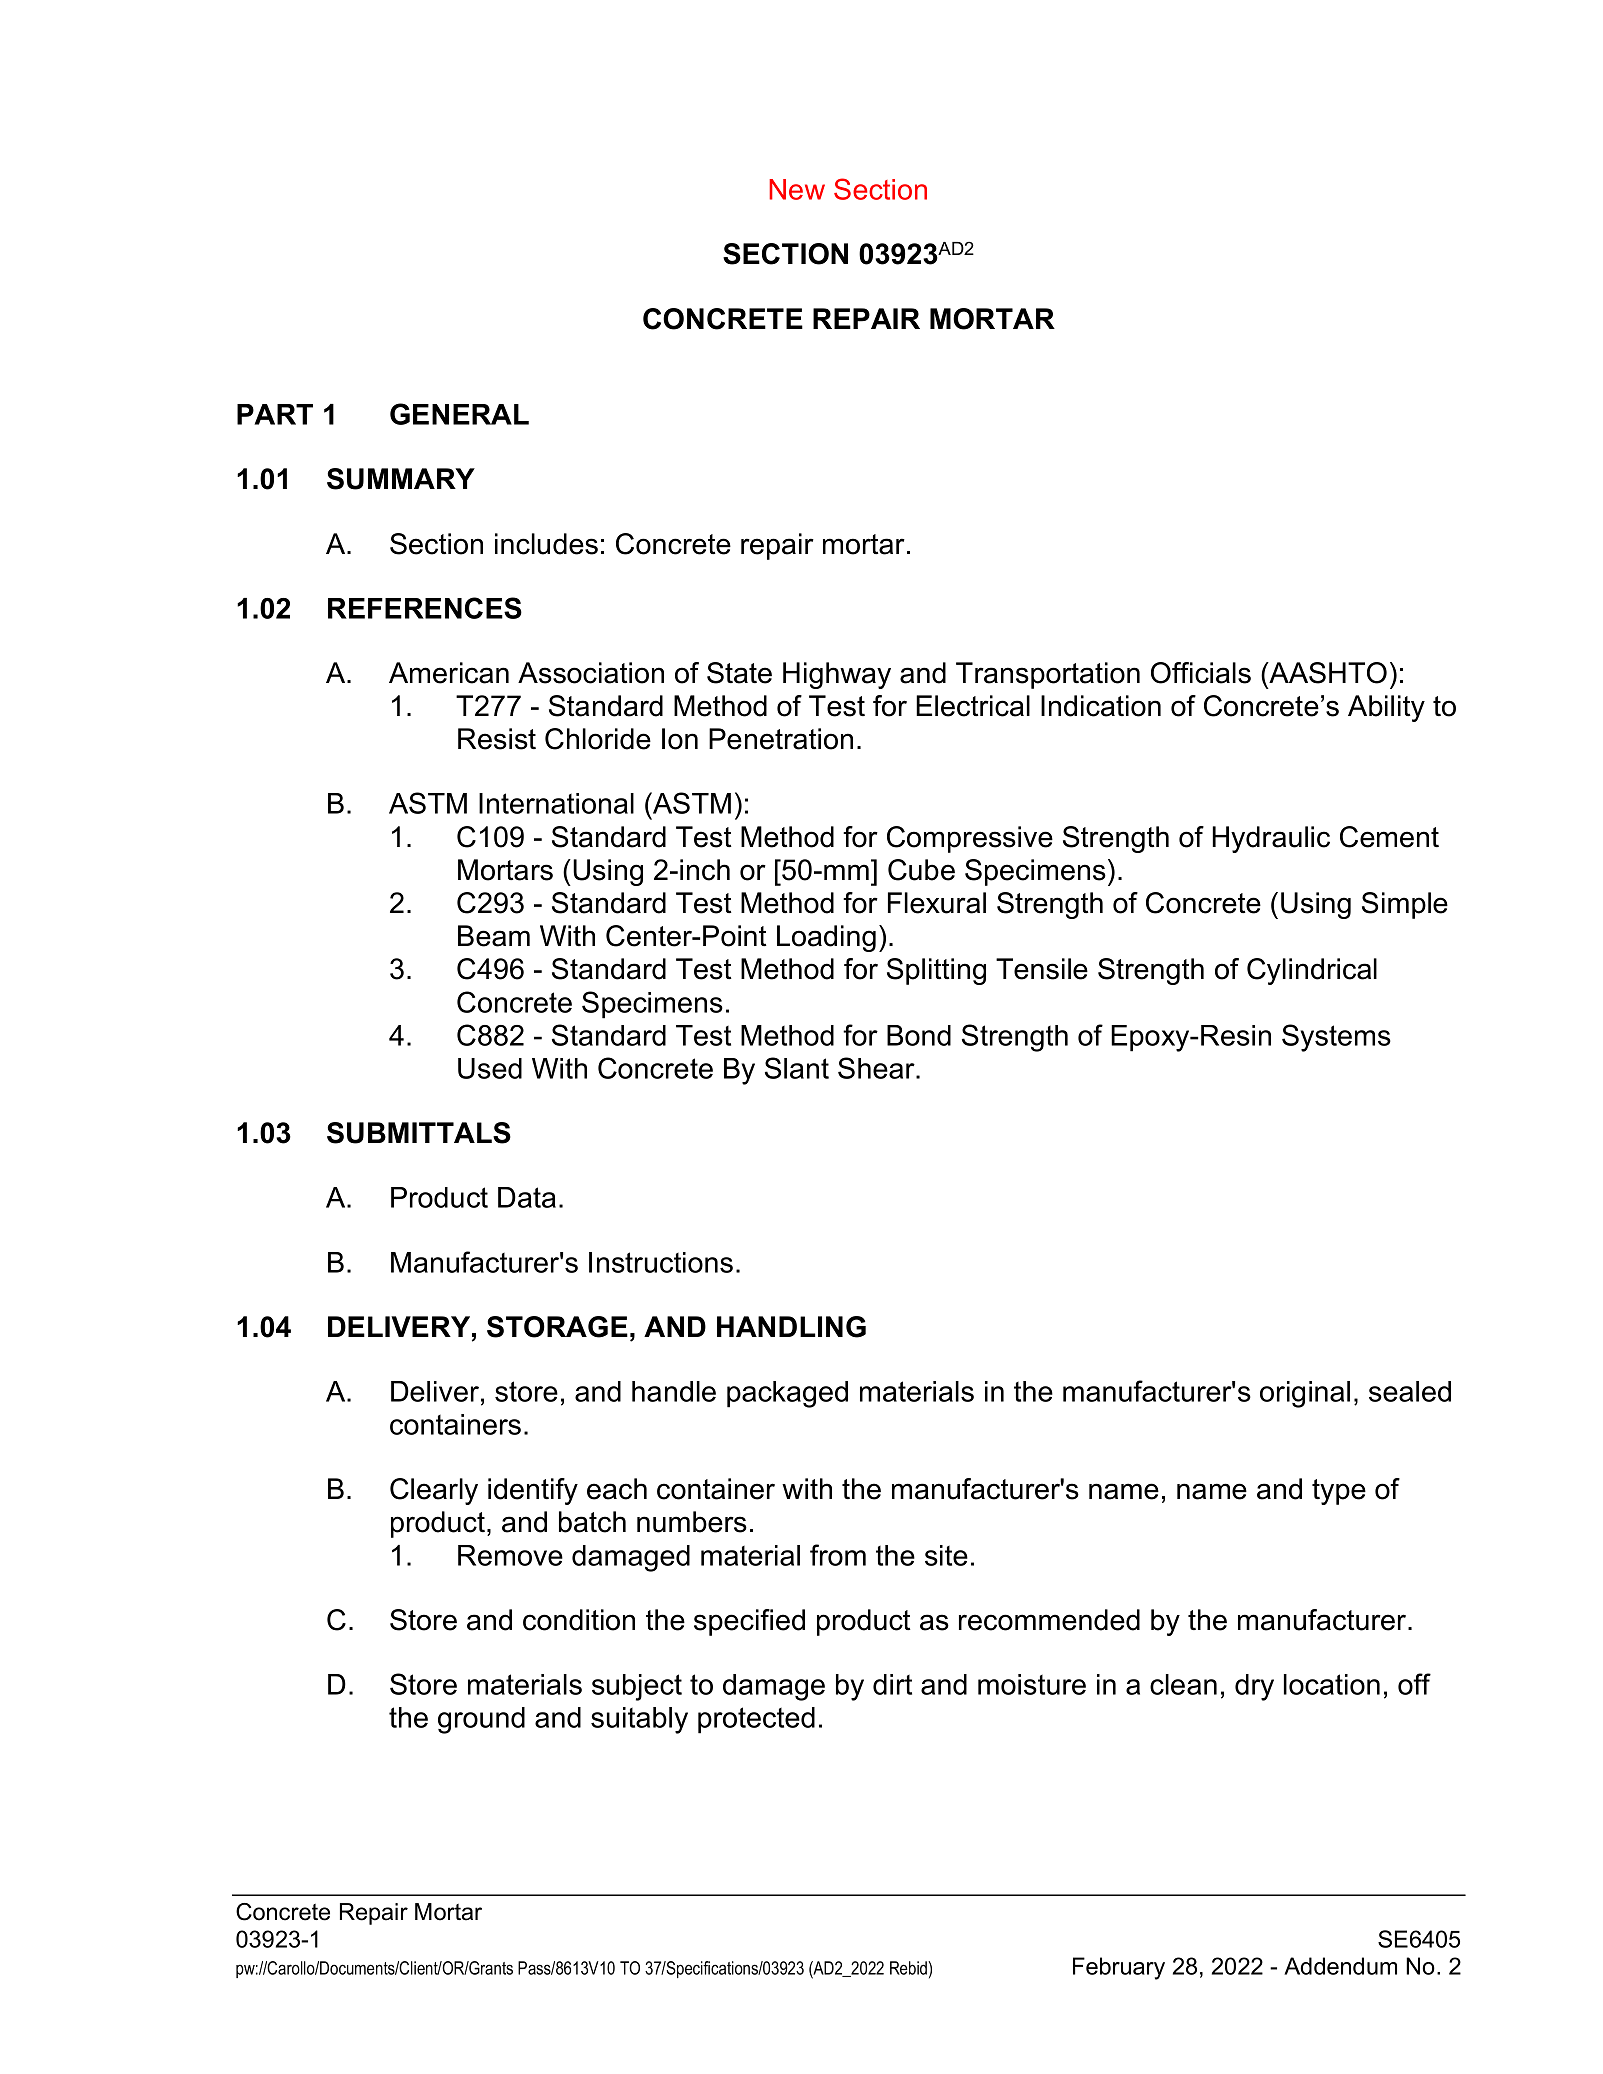 This image has height=2074, width=1603. What do you see at coordinates (481, 1720) in the image?
I see `ground` at bounding box center [481, 1720].
